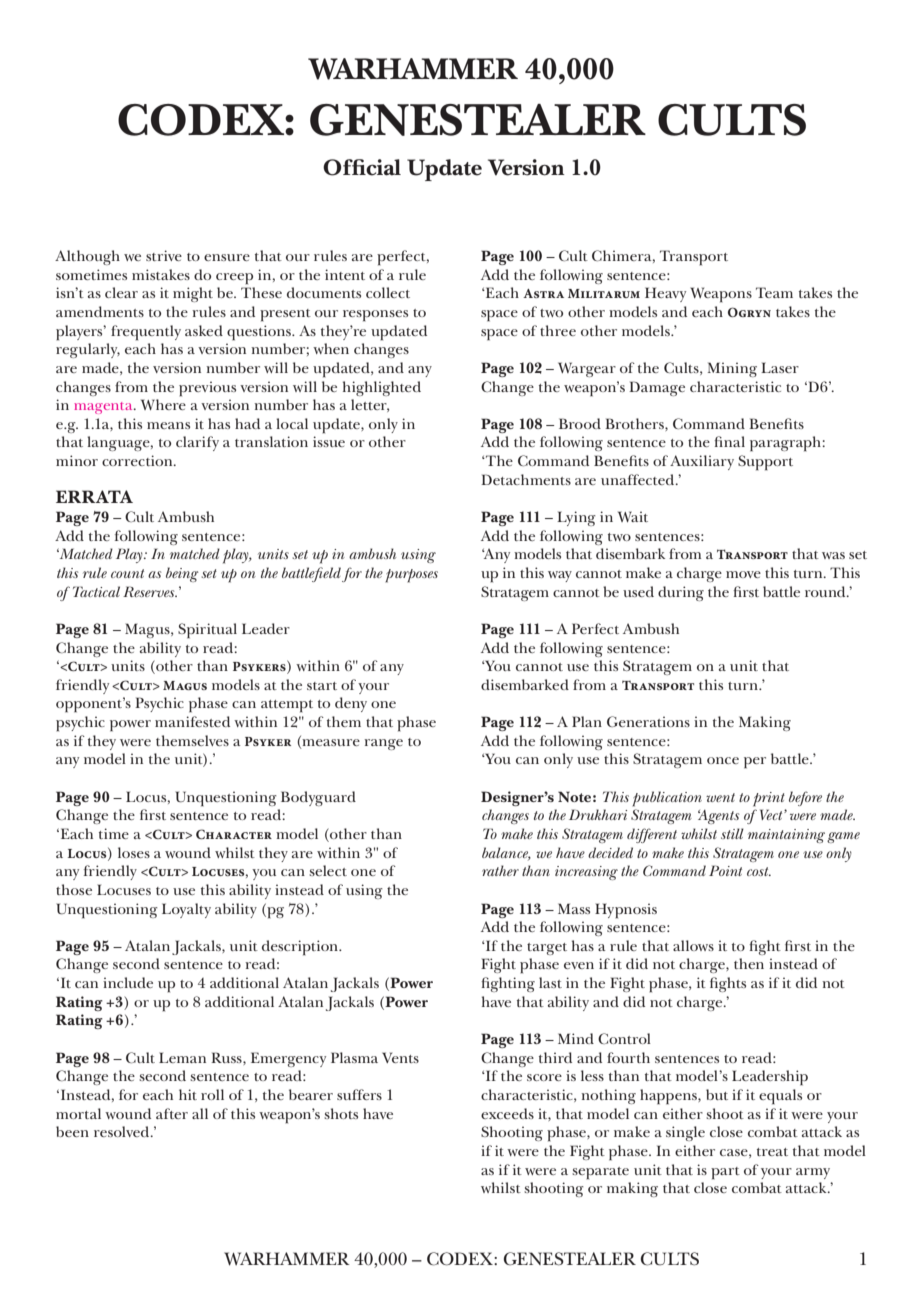  I want to click on Official, so click(362, 167).
